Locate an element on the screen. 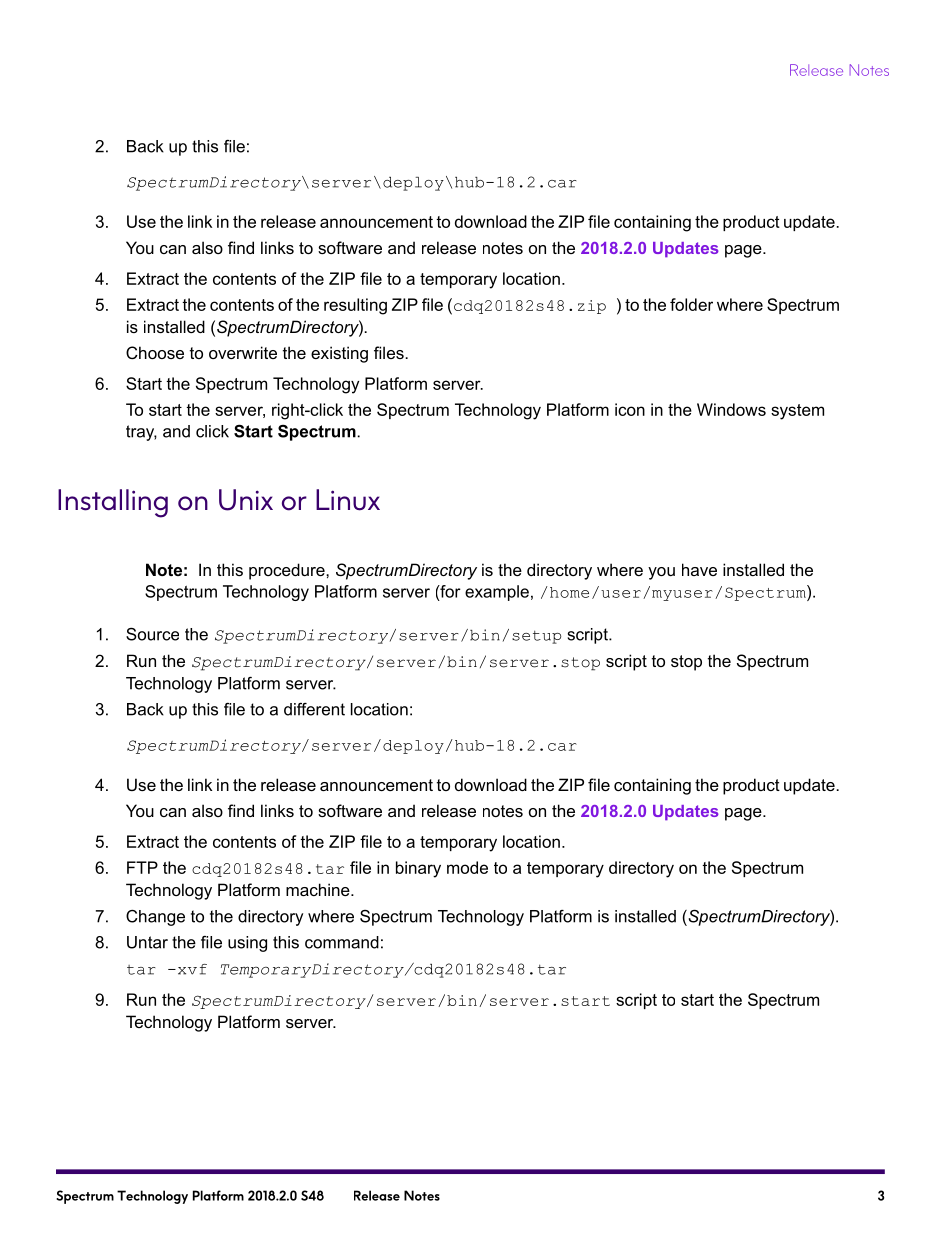 This screenshot has width=952, height=1233. resulting is located at coordinates (355, 306).
